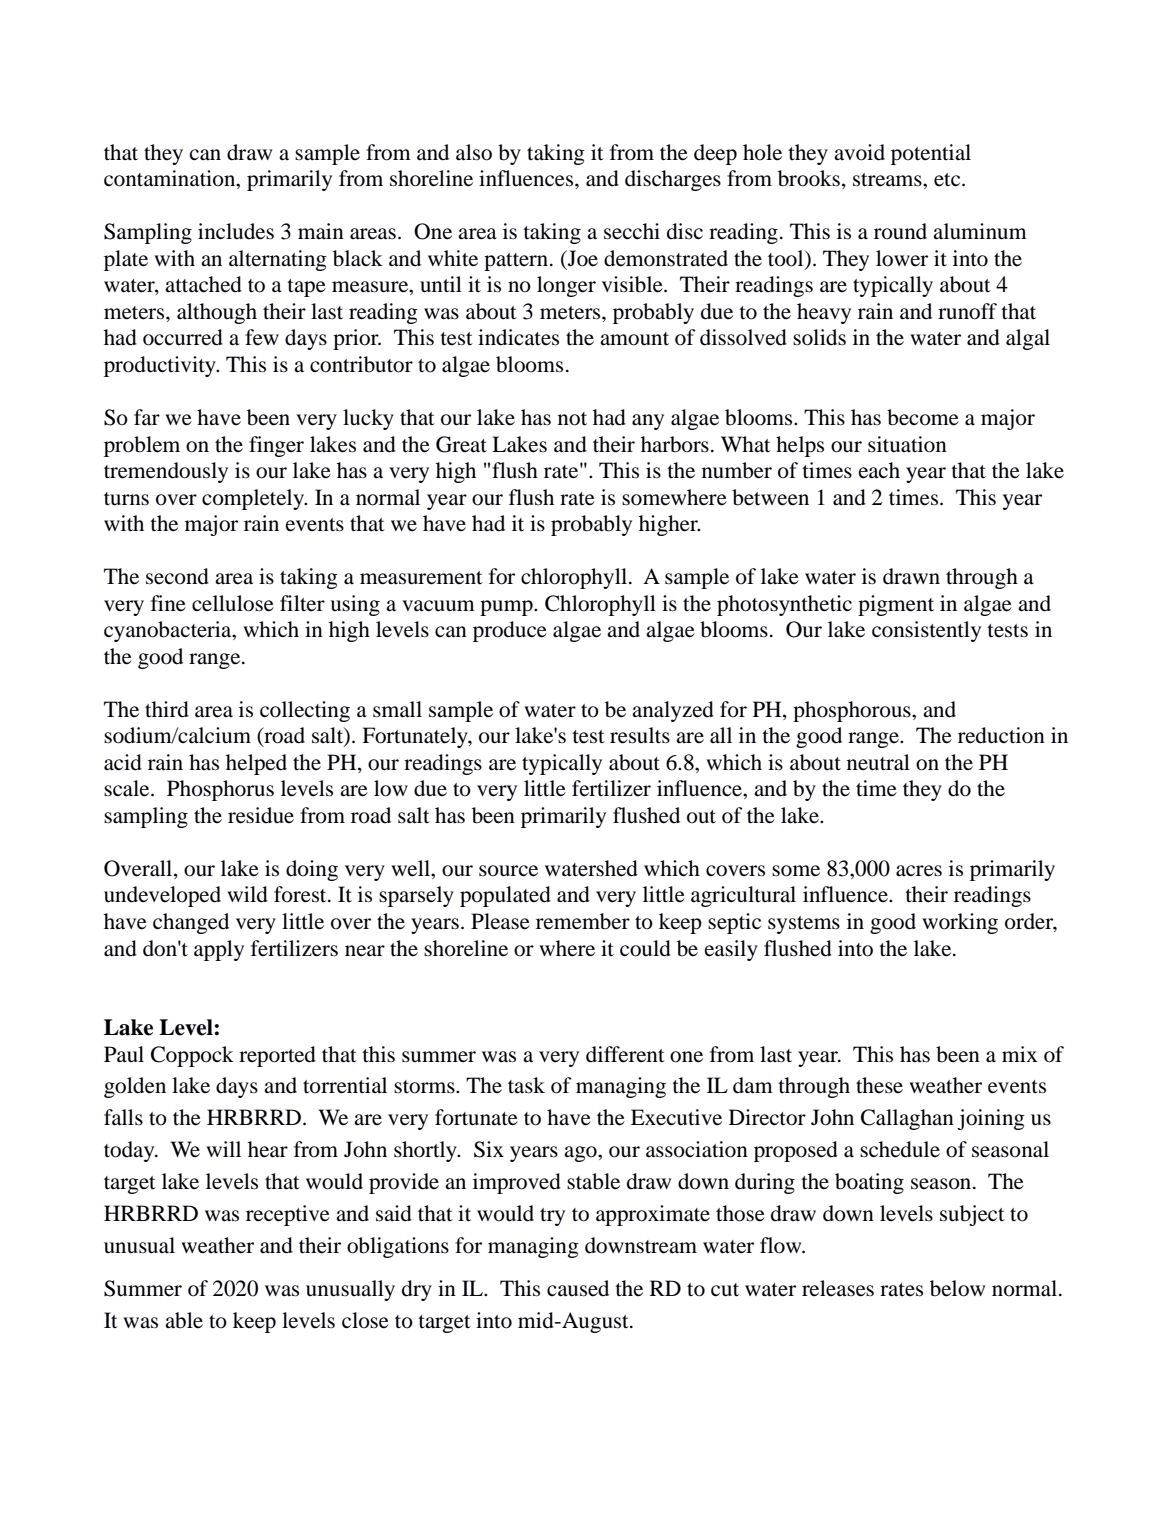 The width and height of the page is (1176, 1522). I want to click on etc, so click(948, 180).
